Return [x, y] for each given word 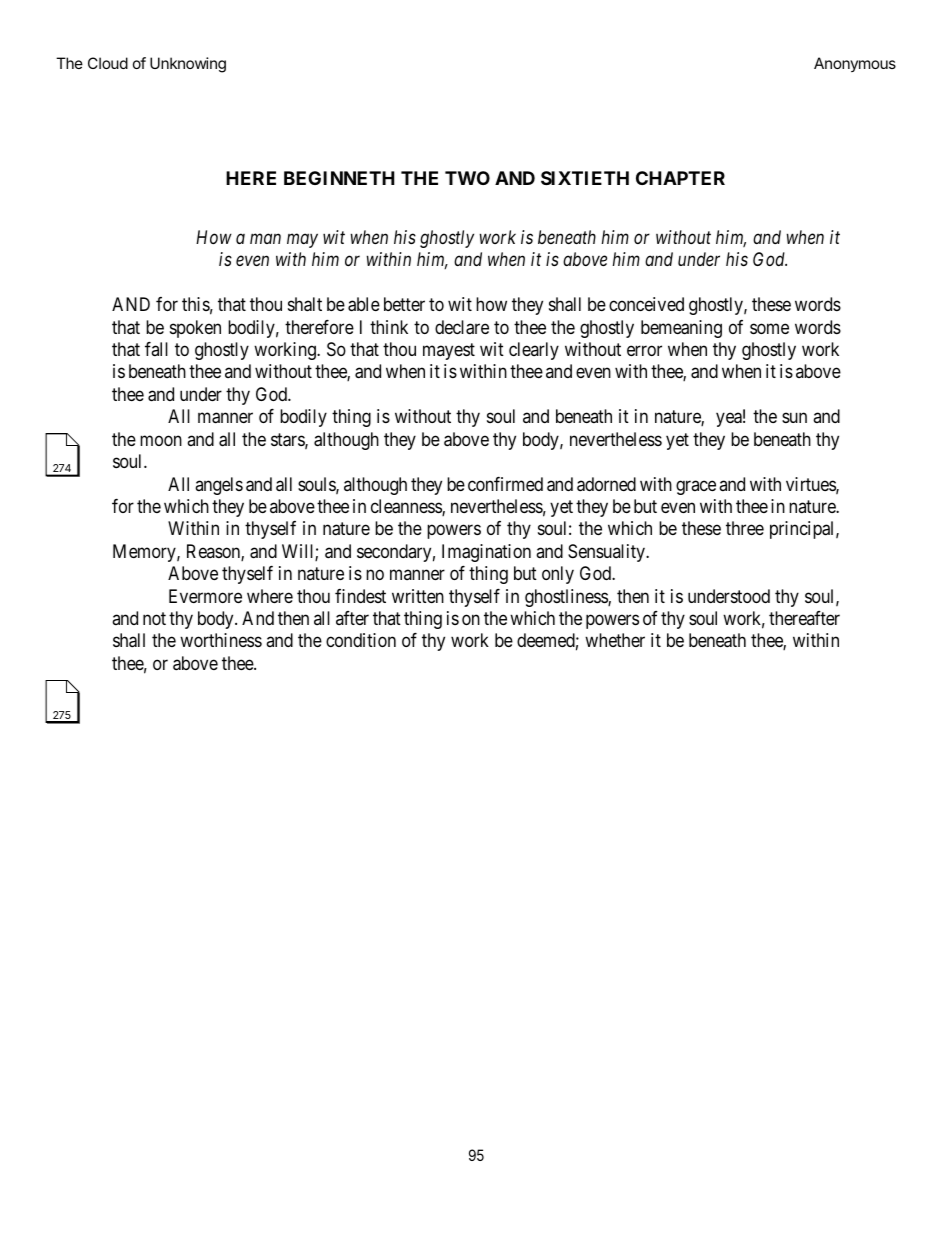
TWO [467, 178]
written [418, 596]
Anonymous [855, 64]
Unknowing [188, 65]
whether [615, 640]
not [154, 618]
